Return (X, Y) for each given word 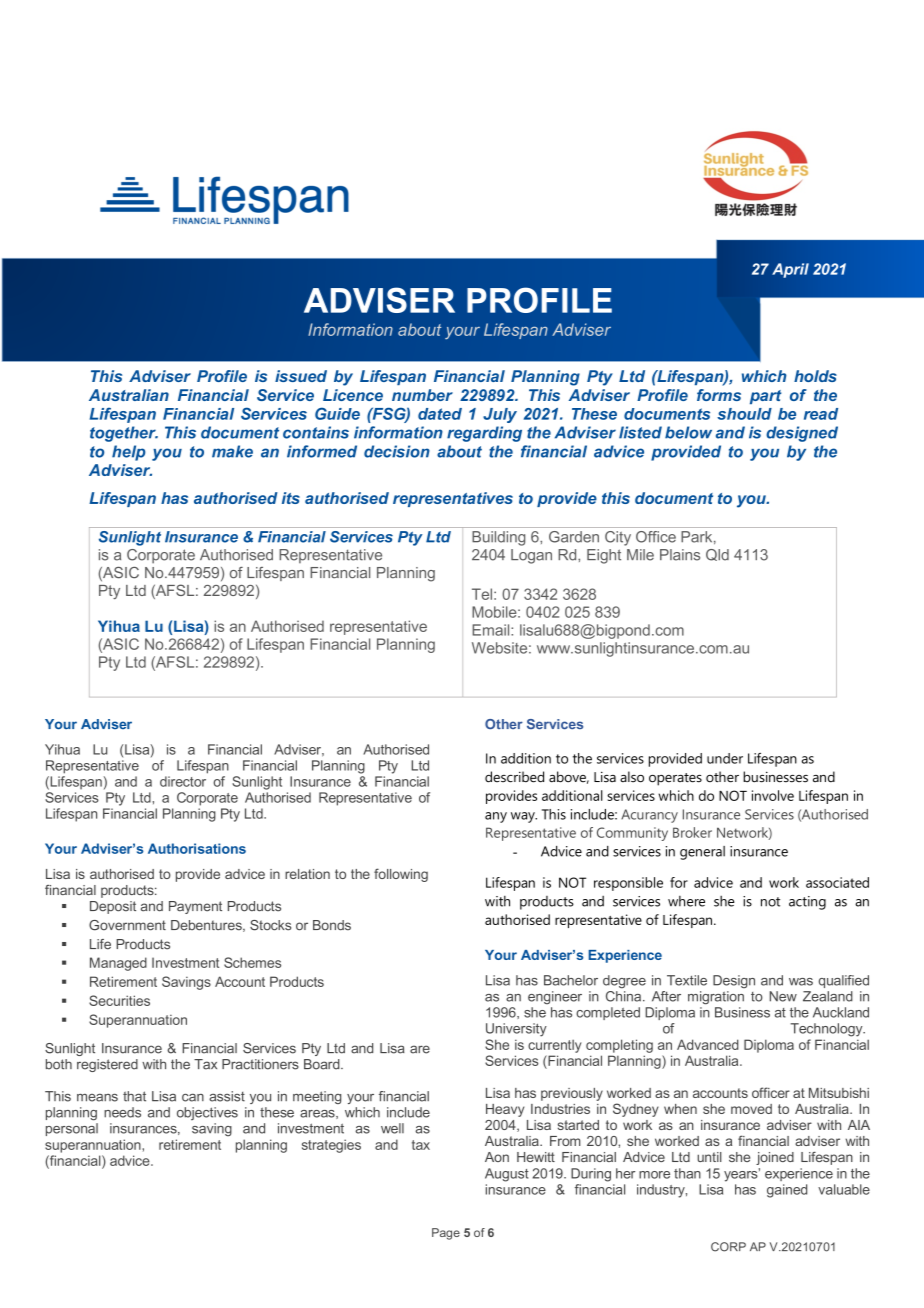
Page (446, 1234)
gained (787, 1191)
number (422, 395)
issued (301, 376)
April (790, 270)
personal (72, 1129)
